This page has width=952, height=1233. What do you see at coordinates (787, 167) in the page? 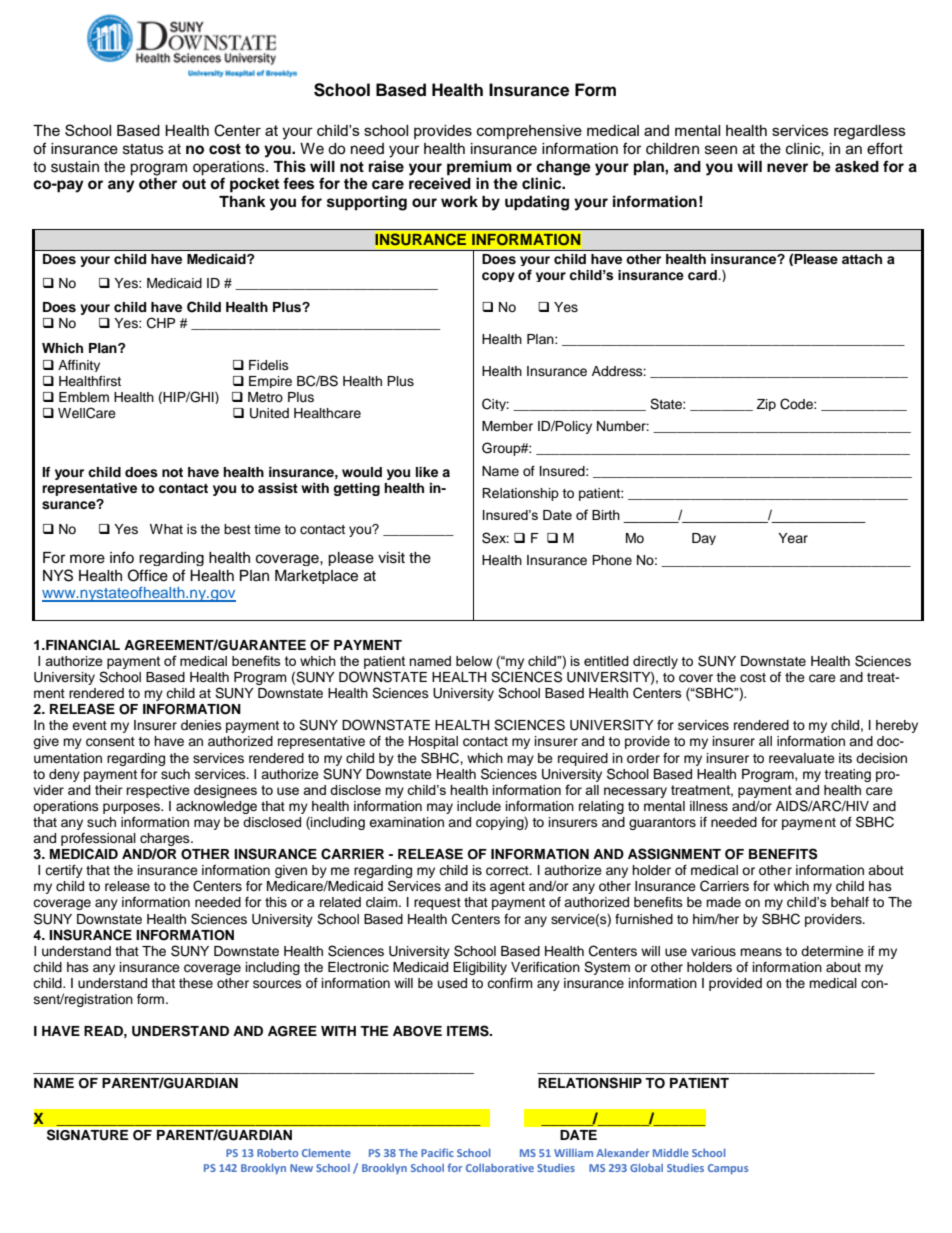
I see `never` at bounding box center [787, 167].
